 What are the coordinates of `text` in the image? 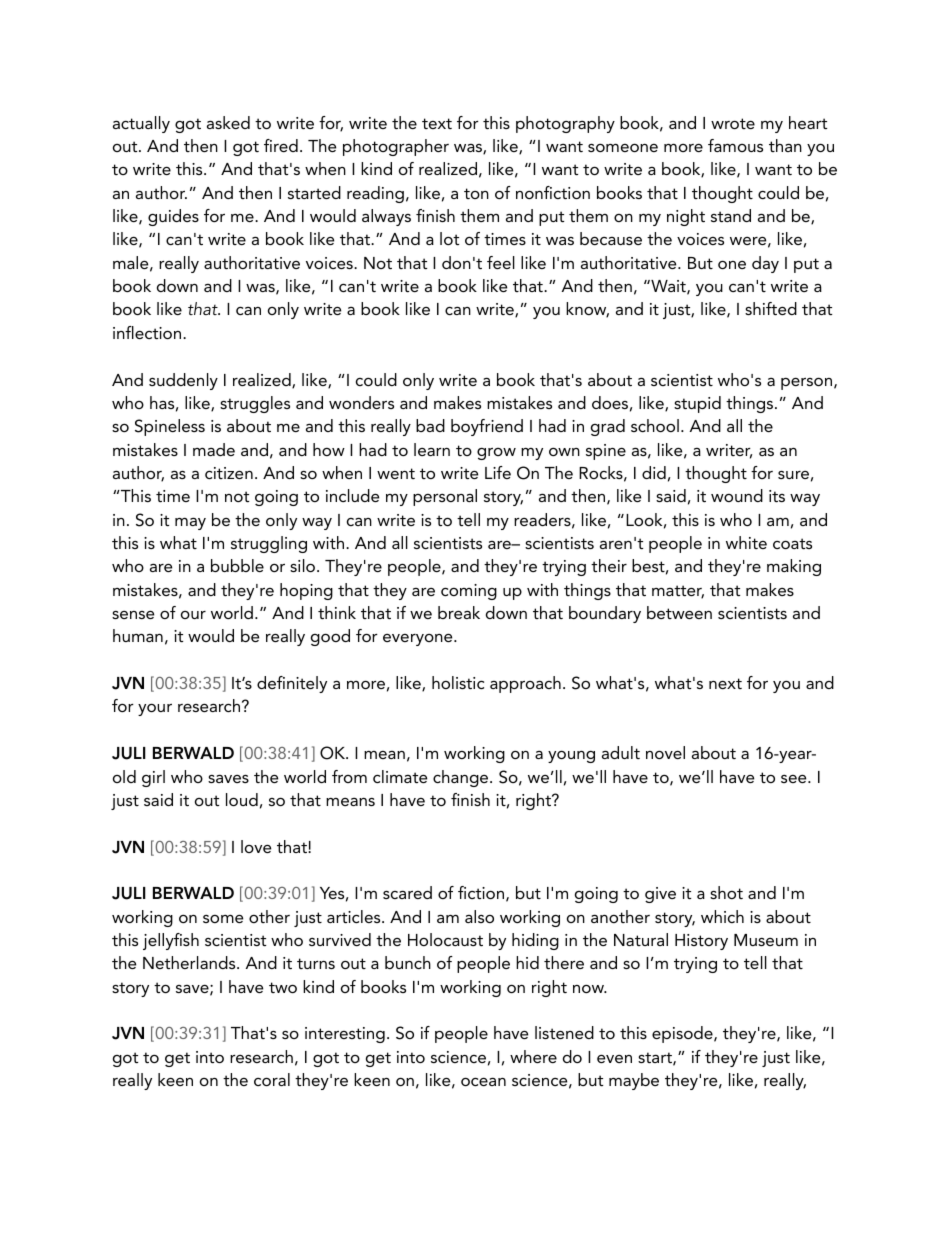 It's located at (437, 123).
